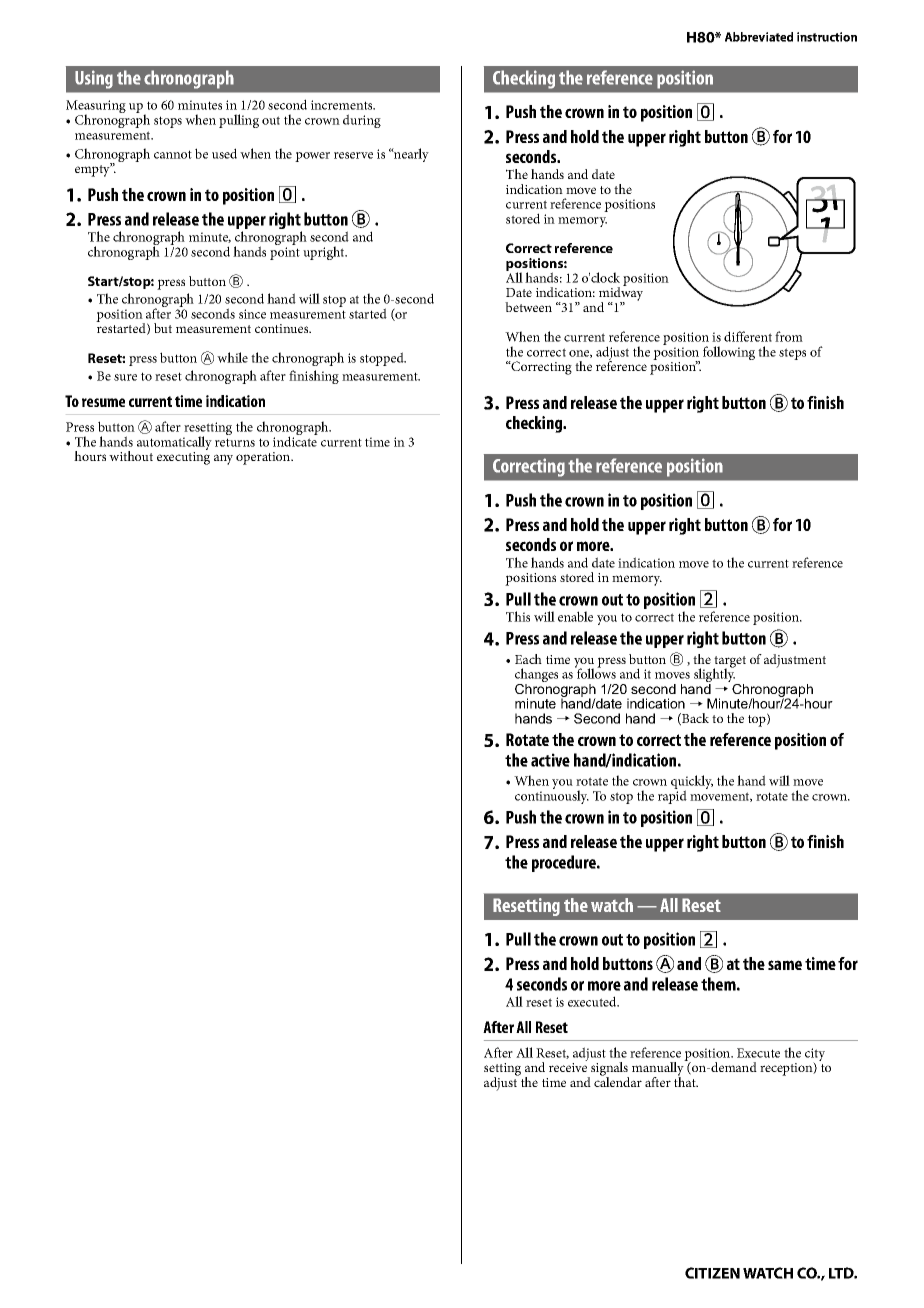  What do you see at coordinates (729, 663) in the screenshot?
I see `target` at bounding box center [729, 663].
